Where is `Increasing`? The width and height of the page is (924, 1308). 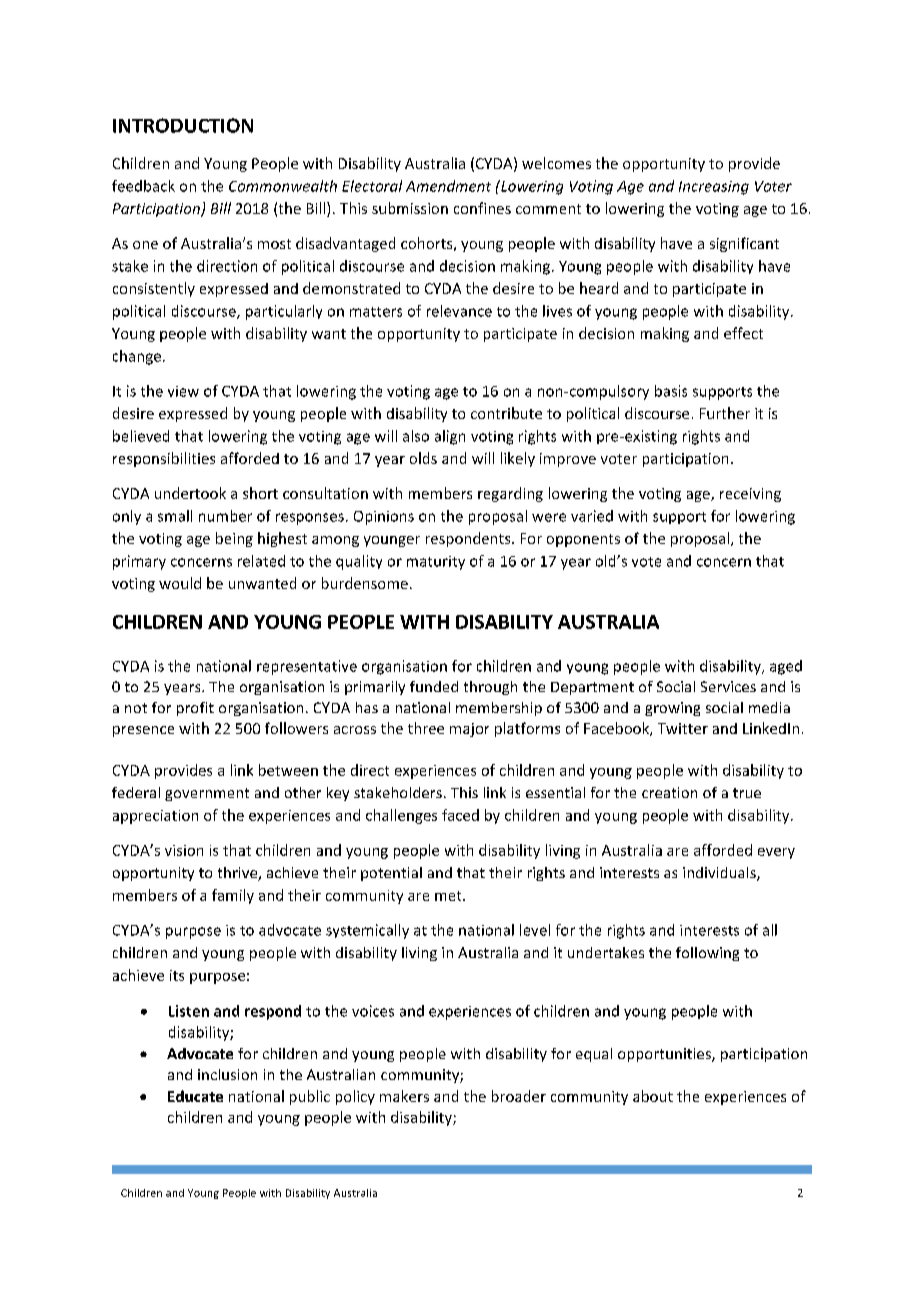
Increasing is located at coordinates (714, 188).
